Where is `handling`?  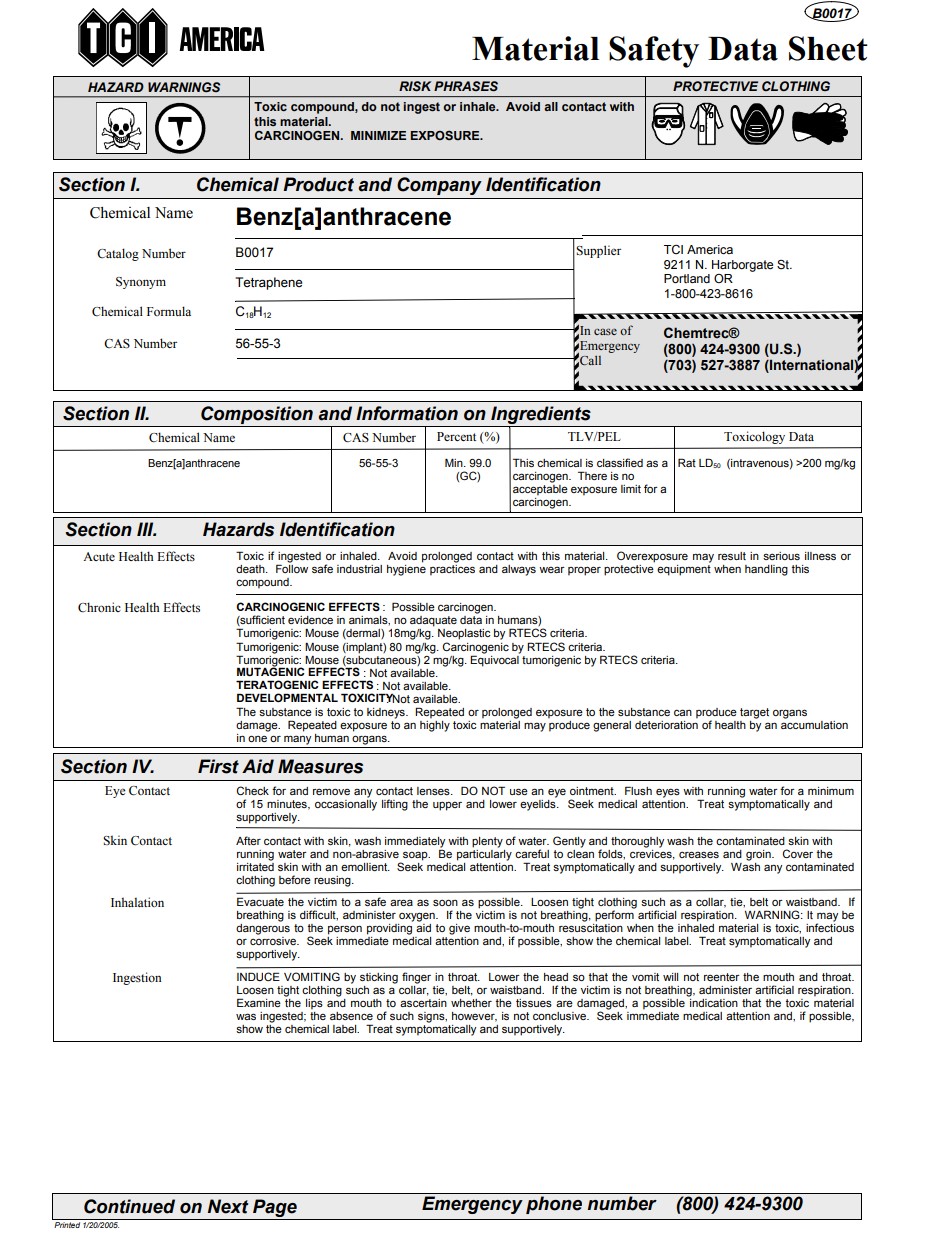 handling is located at coordinates (766, 570).
